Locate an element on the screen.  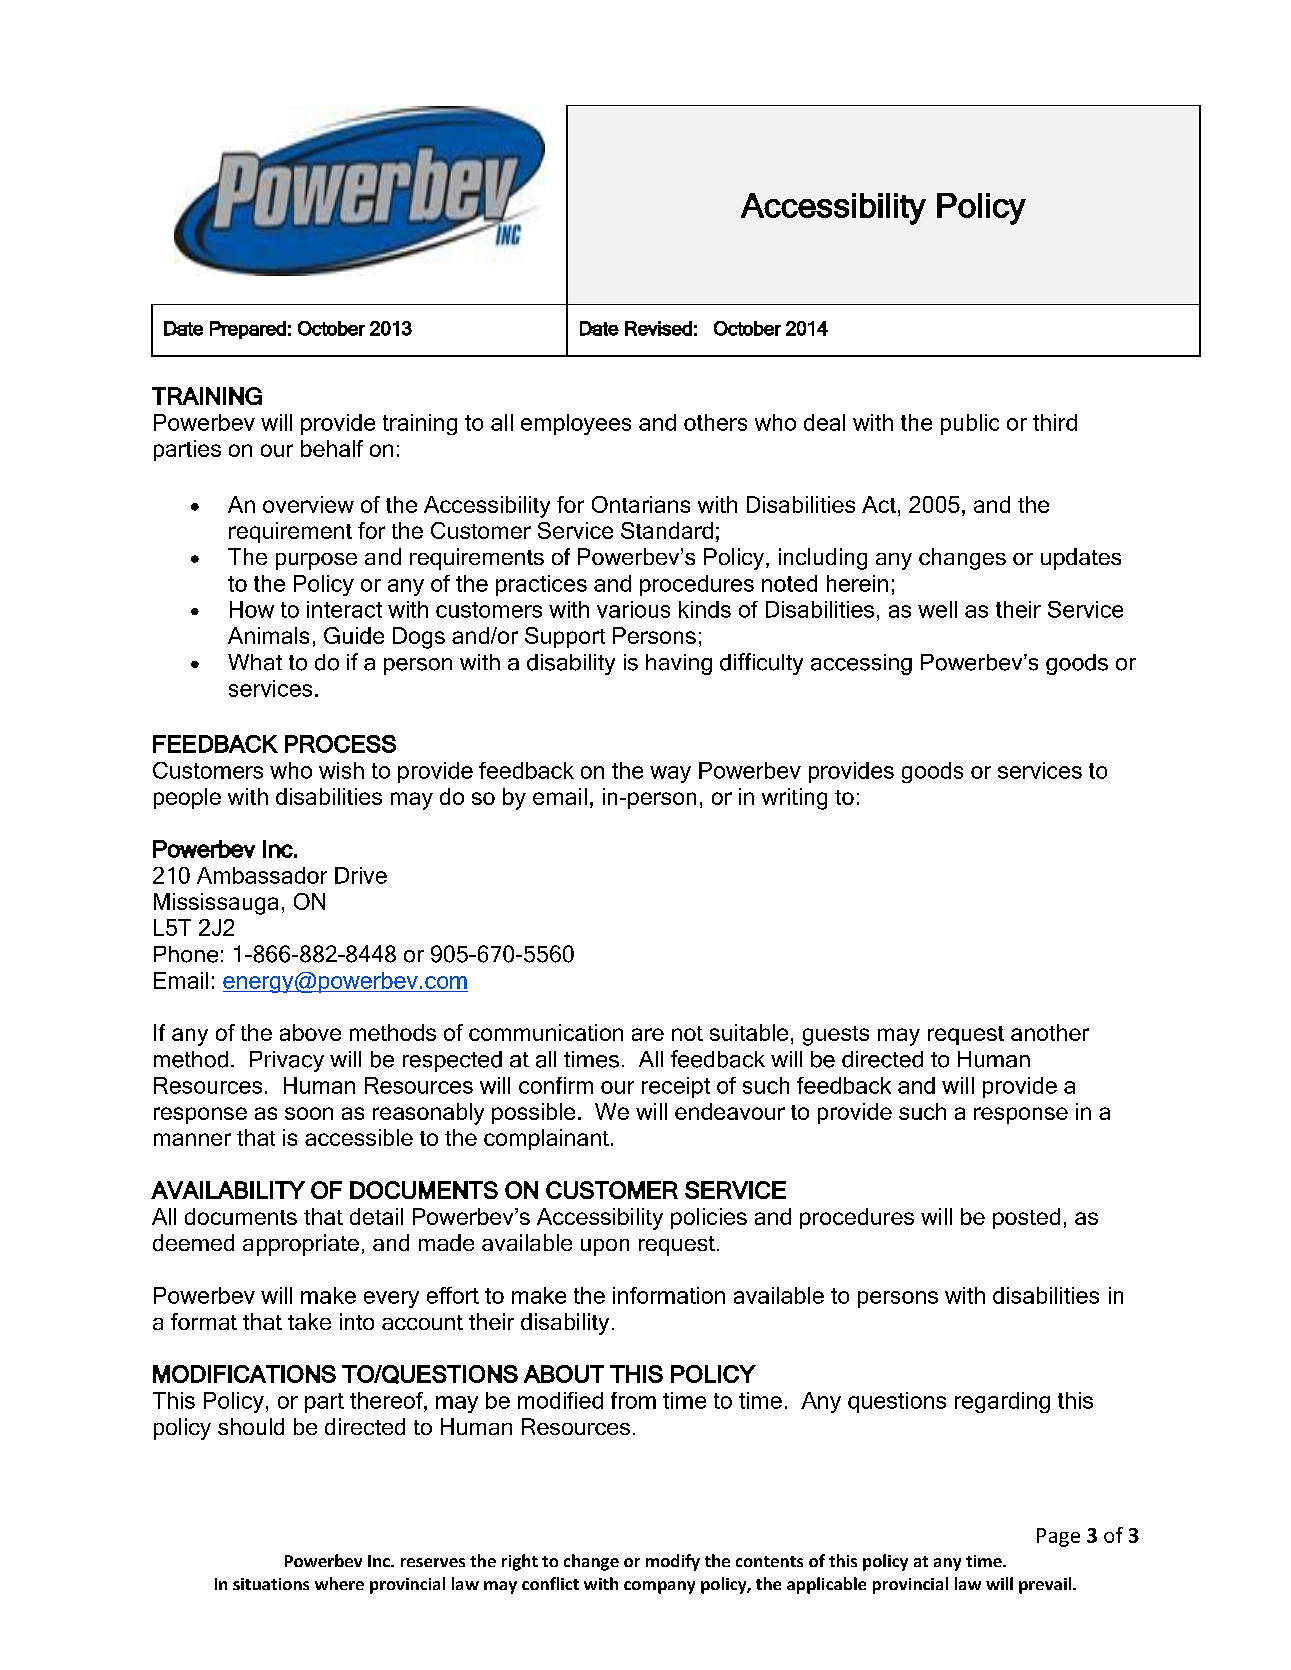
posted is located at coordinates (1026, 1218).
